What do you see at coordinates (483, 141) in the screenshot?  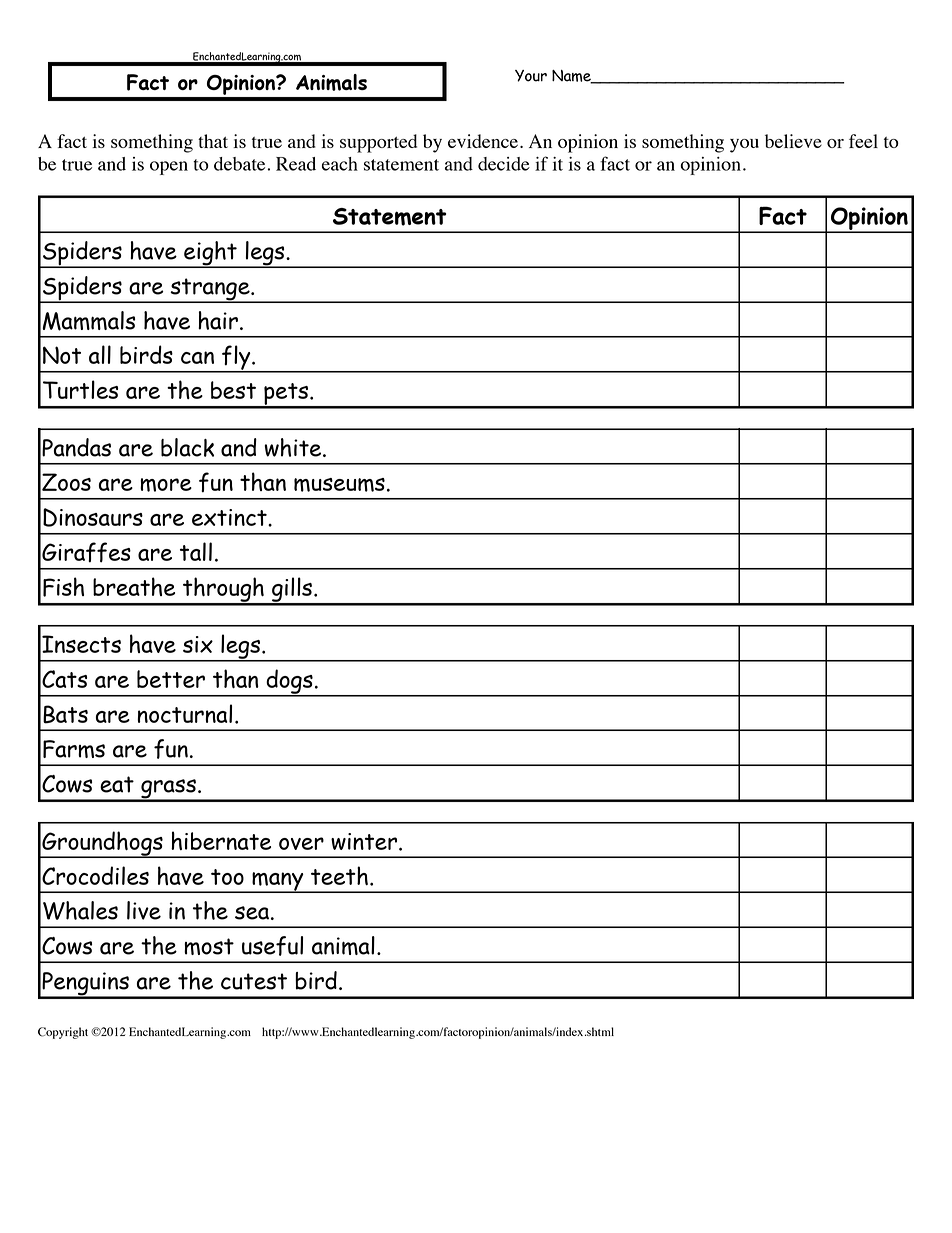 I see `evidence` at bounding box center [483, 141].
